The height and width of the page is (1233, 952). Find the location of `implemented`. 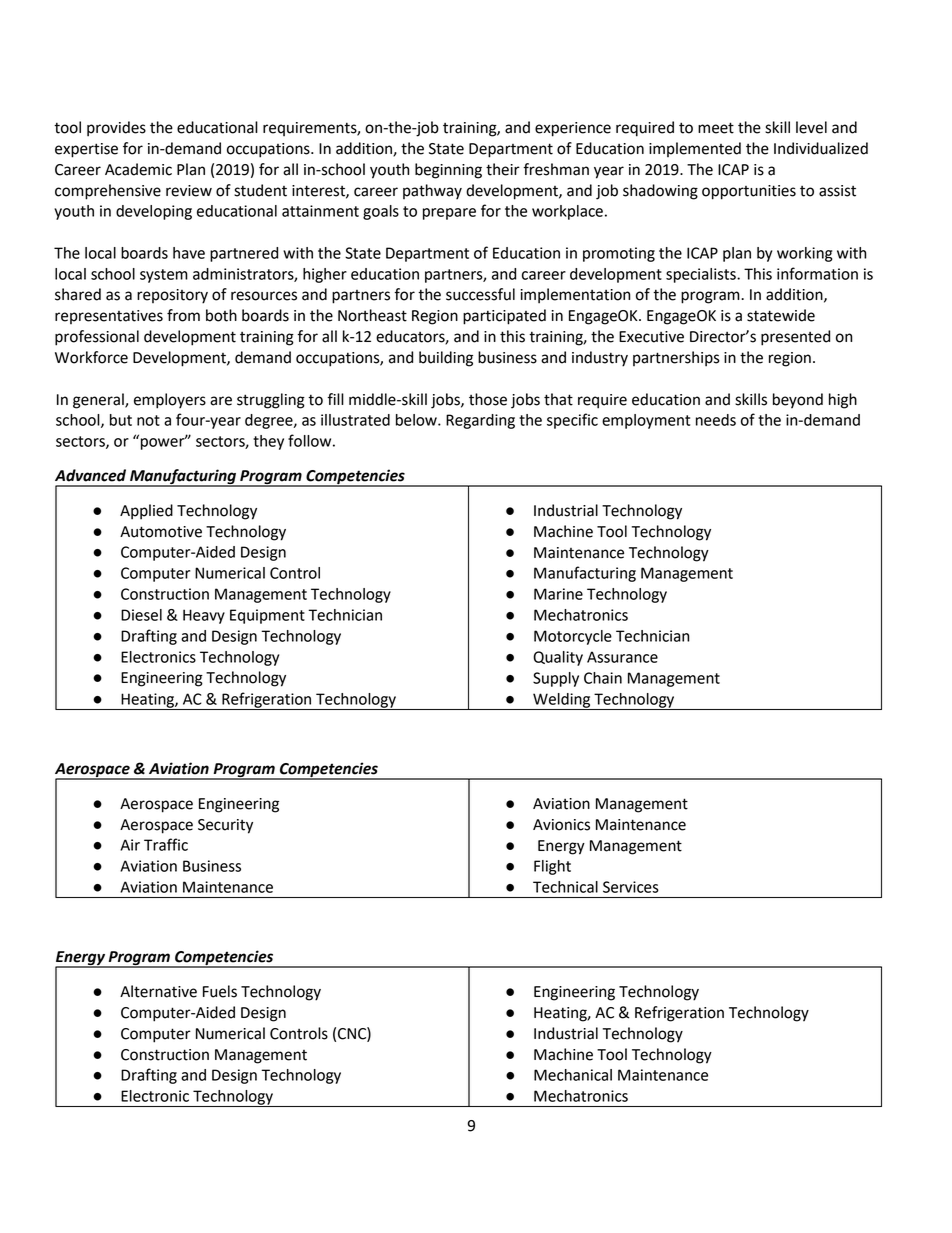

implemented is located at coordinates (695, 149).
